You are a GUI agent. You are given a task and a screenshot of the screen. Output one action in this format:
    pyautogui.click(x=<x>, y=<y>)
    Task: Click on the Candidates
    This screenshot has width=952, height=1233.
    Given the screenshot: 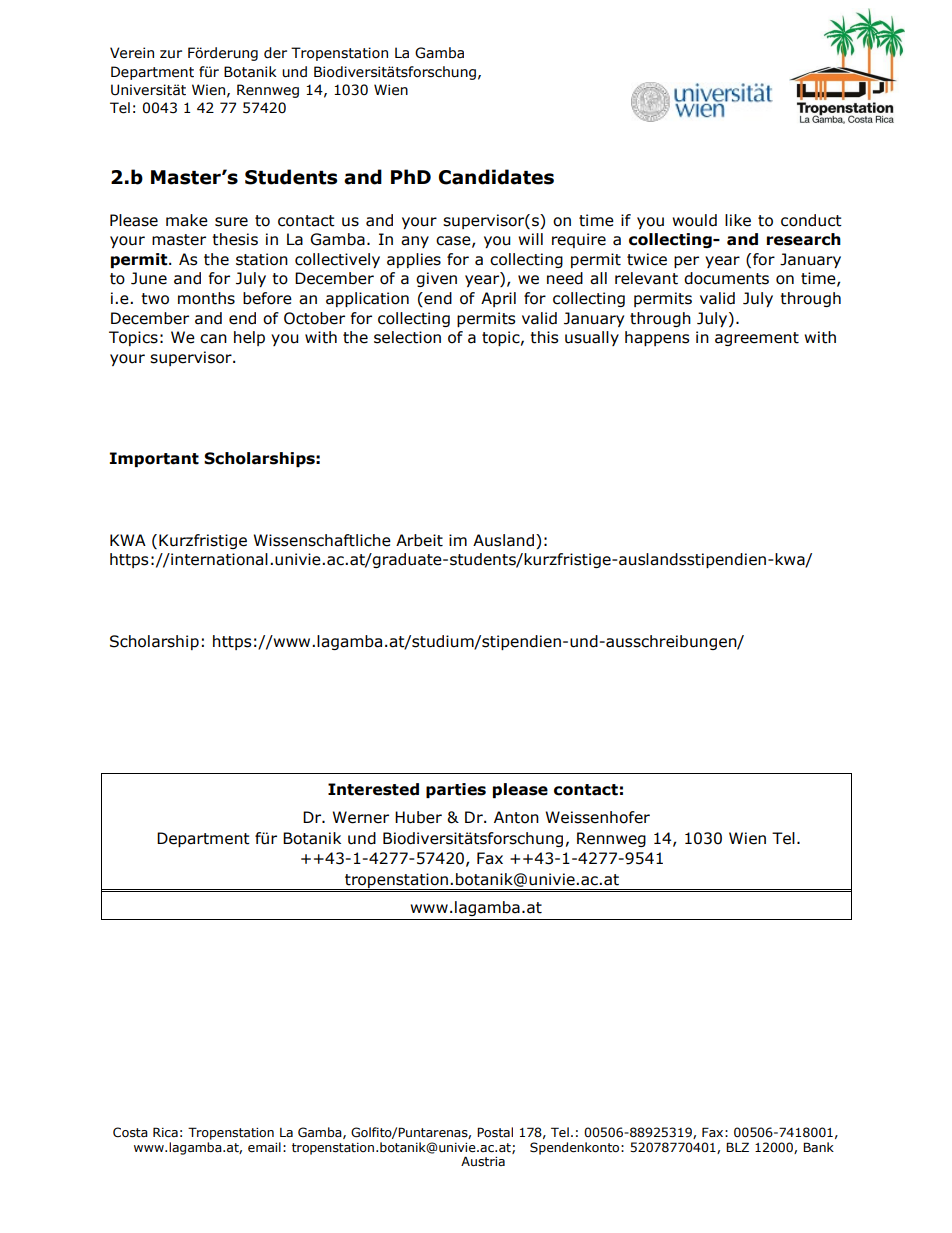 What is the action you would take?
    pyautogui.click(x=496, y=177)
